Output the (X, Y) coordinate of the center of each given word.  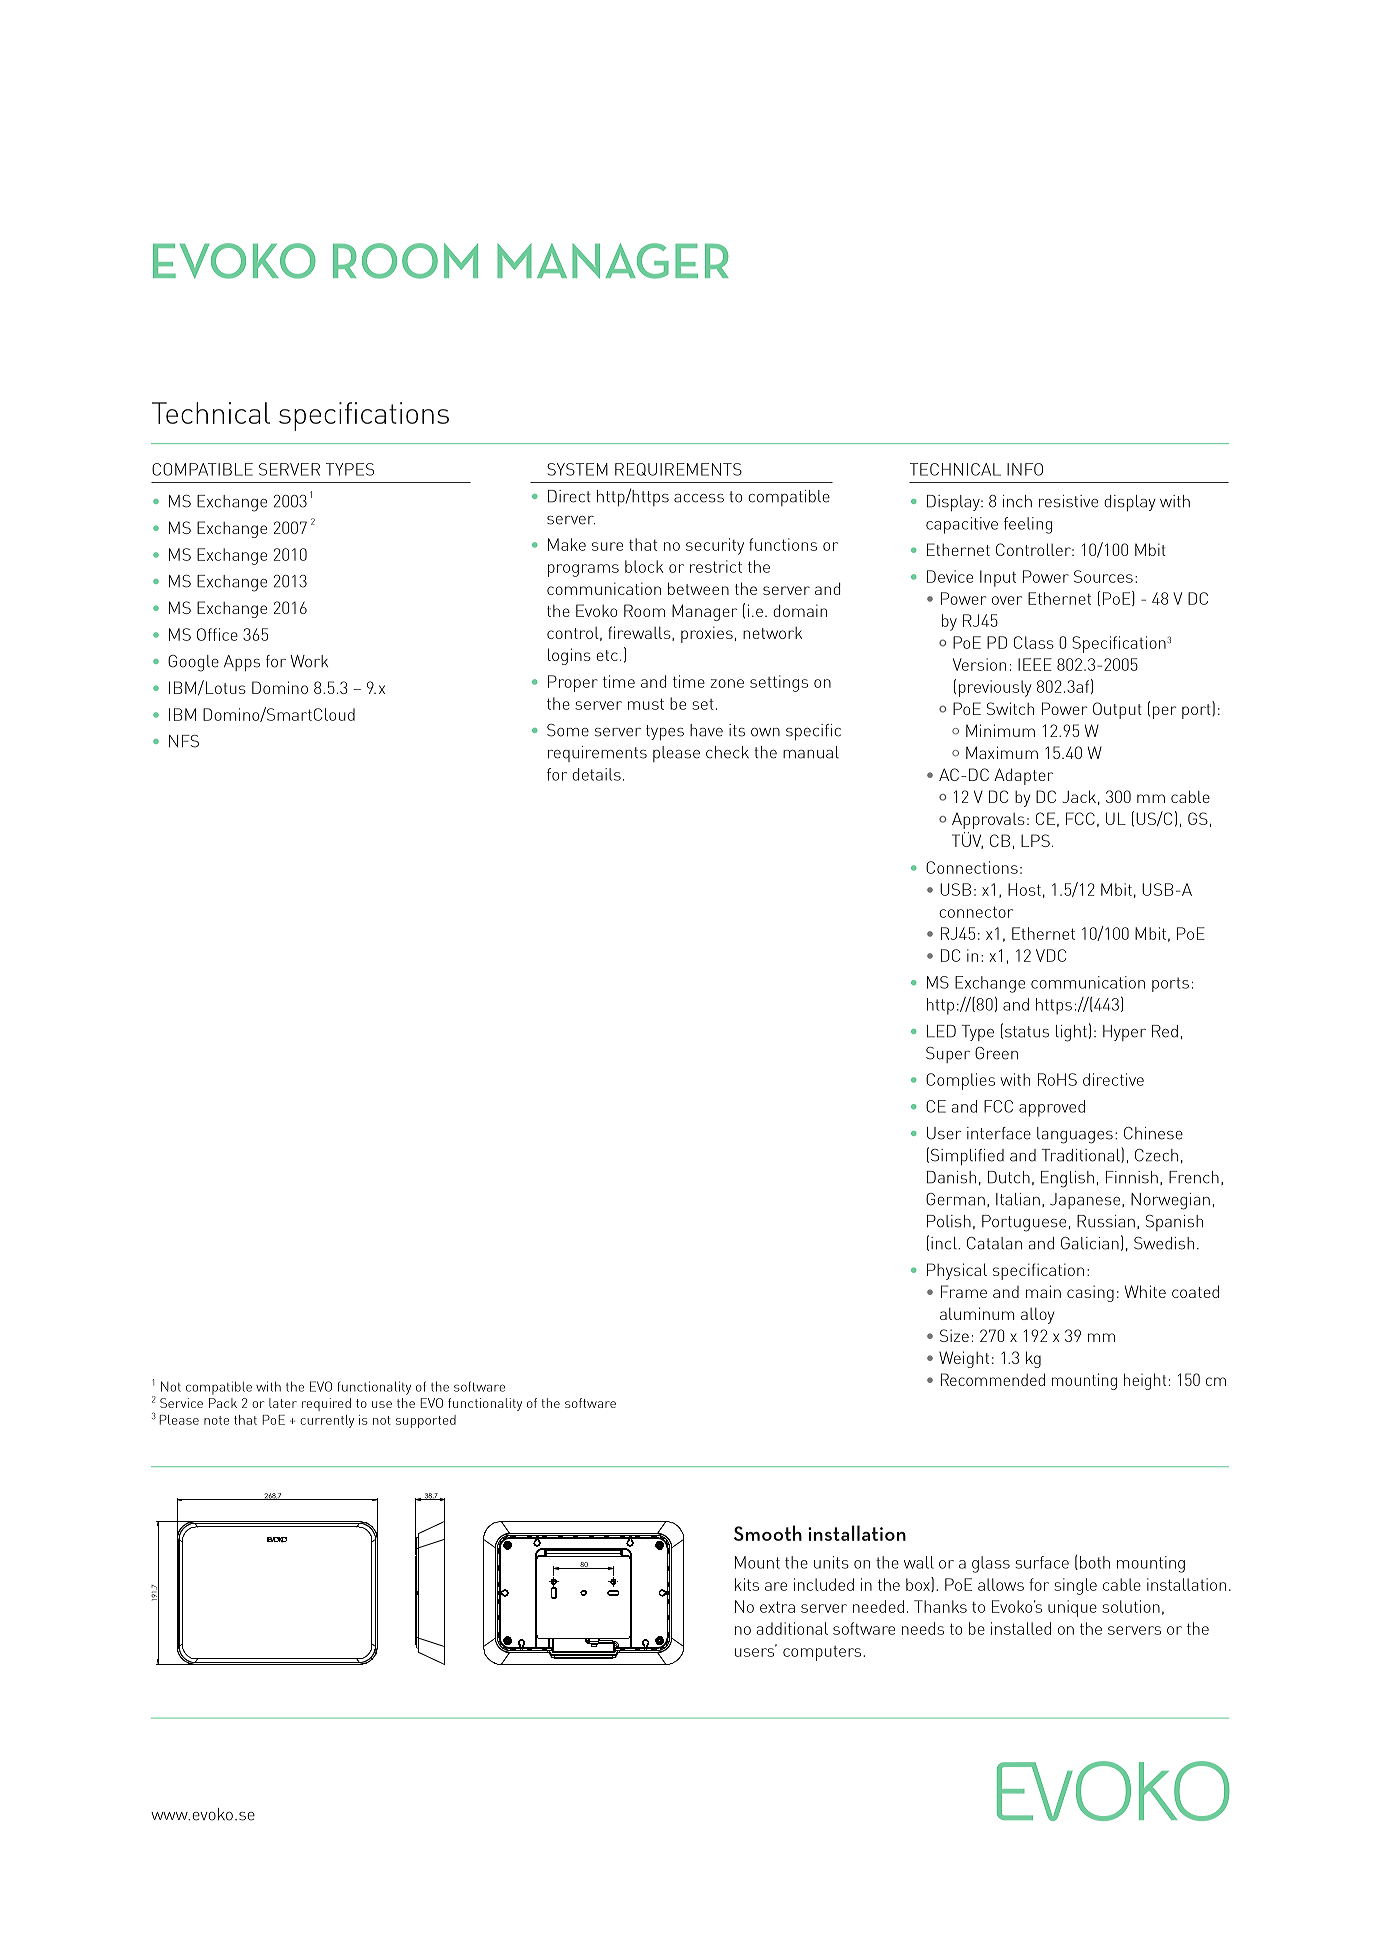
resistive (1068, 501)
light (1071, 1033)
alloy (1037, 1315)
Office (217, 634)
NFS (184, 741)
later (283, 1403)
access (699, 498)
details (596, 774)
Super (948, 1055)
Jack (1079, 796)
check (727, 752)
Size (954, 1335)
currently (327, 1421)
